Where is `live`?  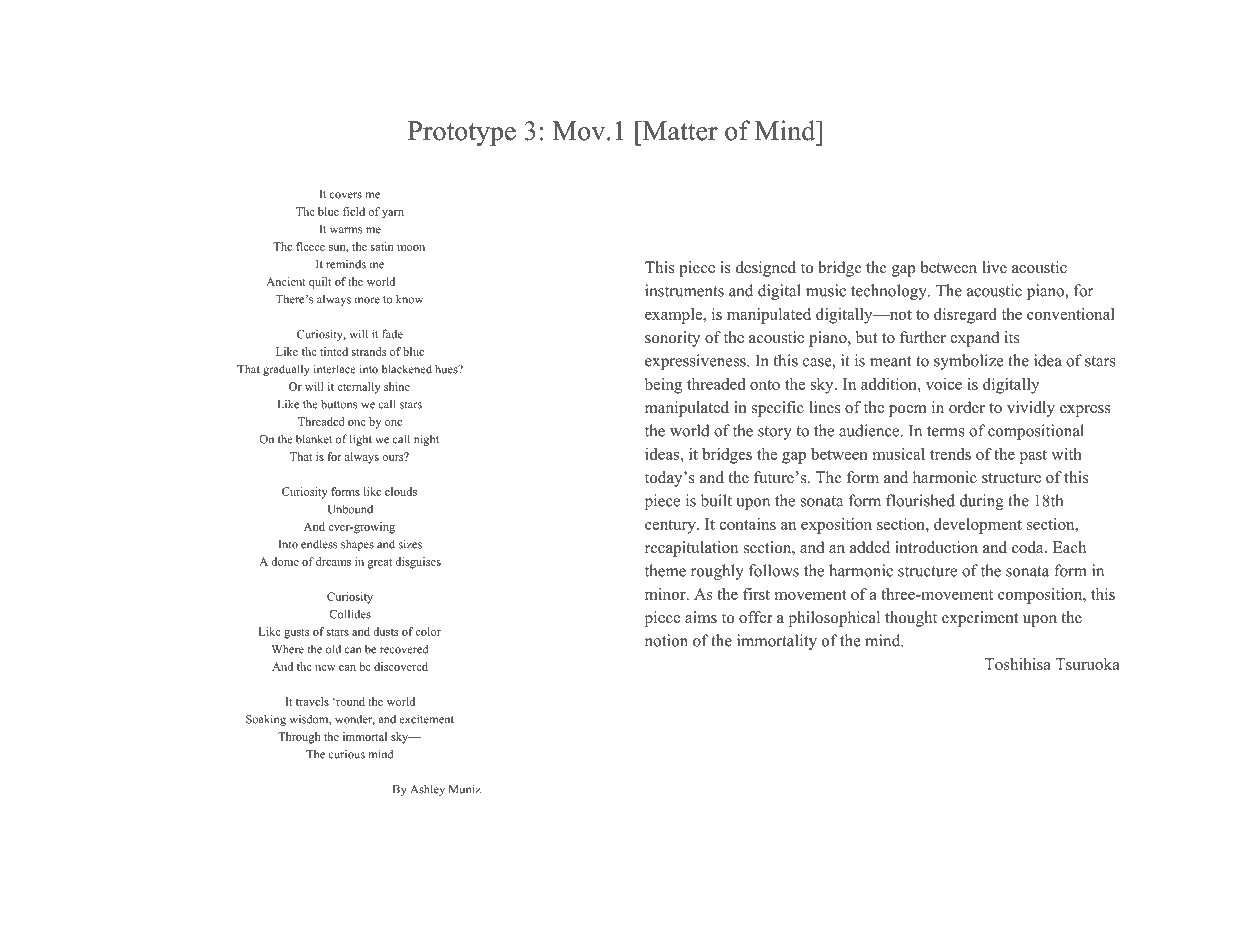 live is located at coordinates (994, 267).
